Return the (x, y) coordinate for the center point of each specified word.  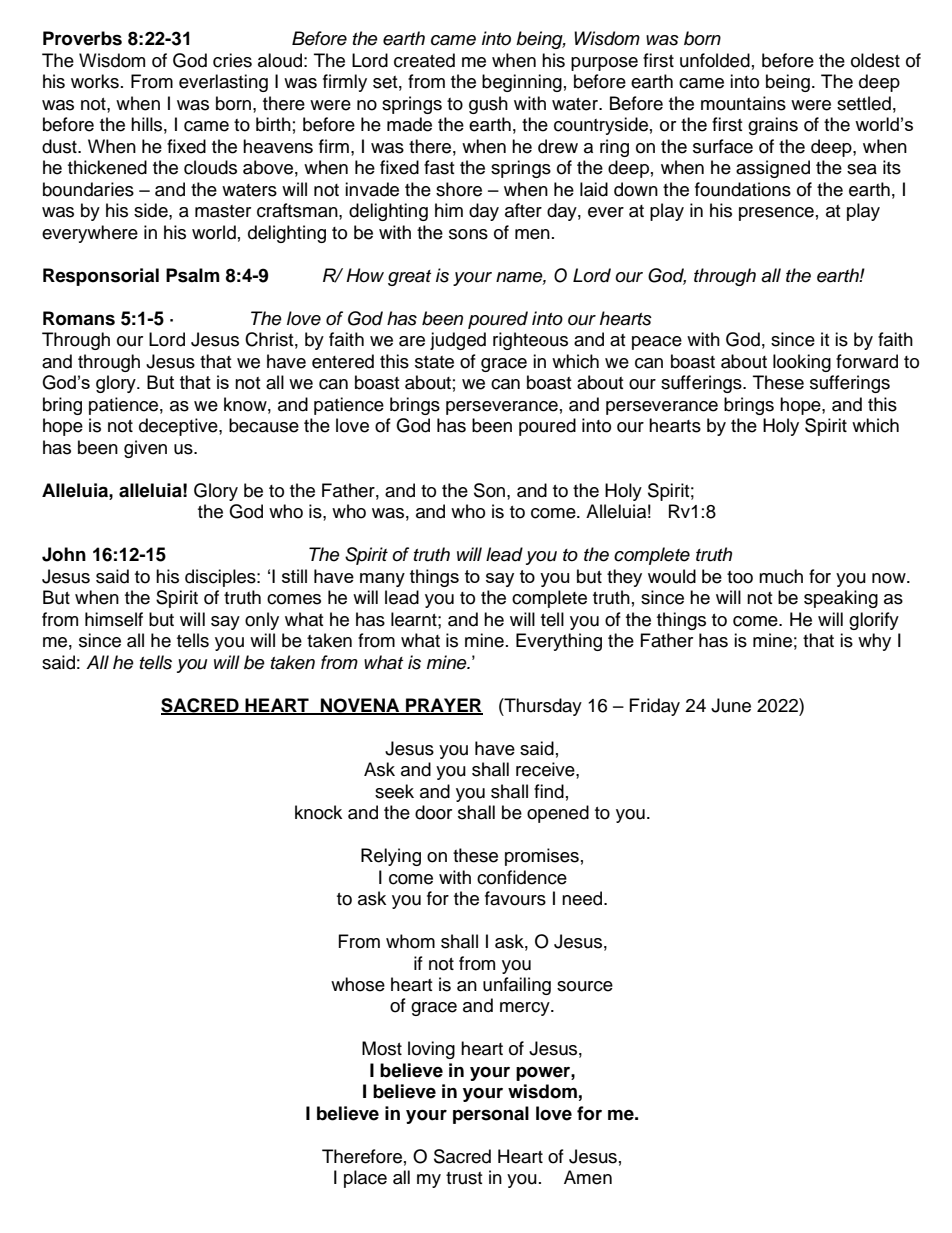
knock (318, 812)
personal (491, 1115)
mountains (743, 103)
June (731, 705)
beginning (522, 83)
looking (802, 363)
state (434, 362)
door (433, 812)
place (365, 1179)
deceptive (179, 427)
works (95, 81)
